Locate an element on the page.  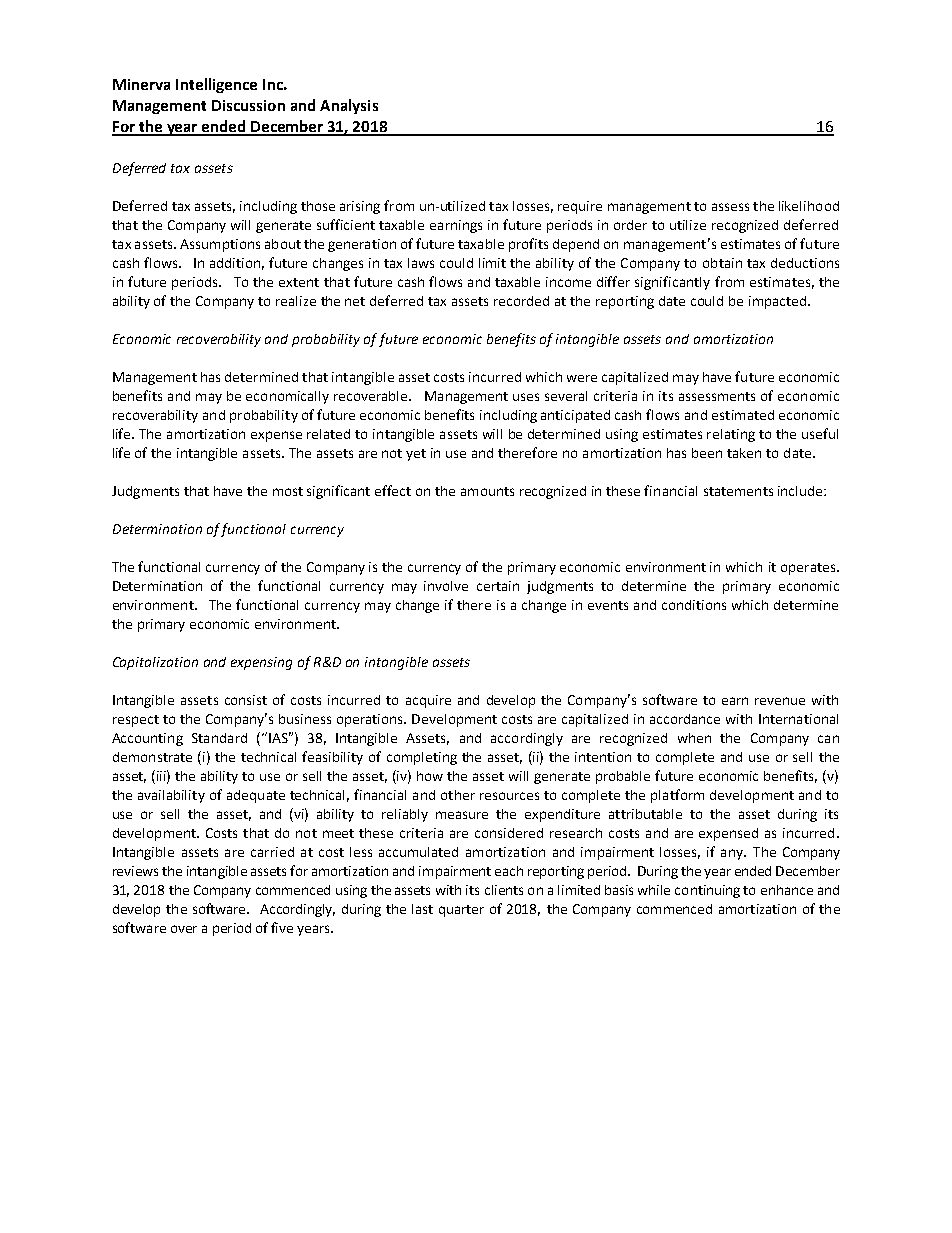
continuing is located at coordinates (707, 891).
